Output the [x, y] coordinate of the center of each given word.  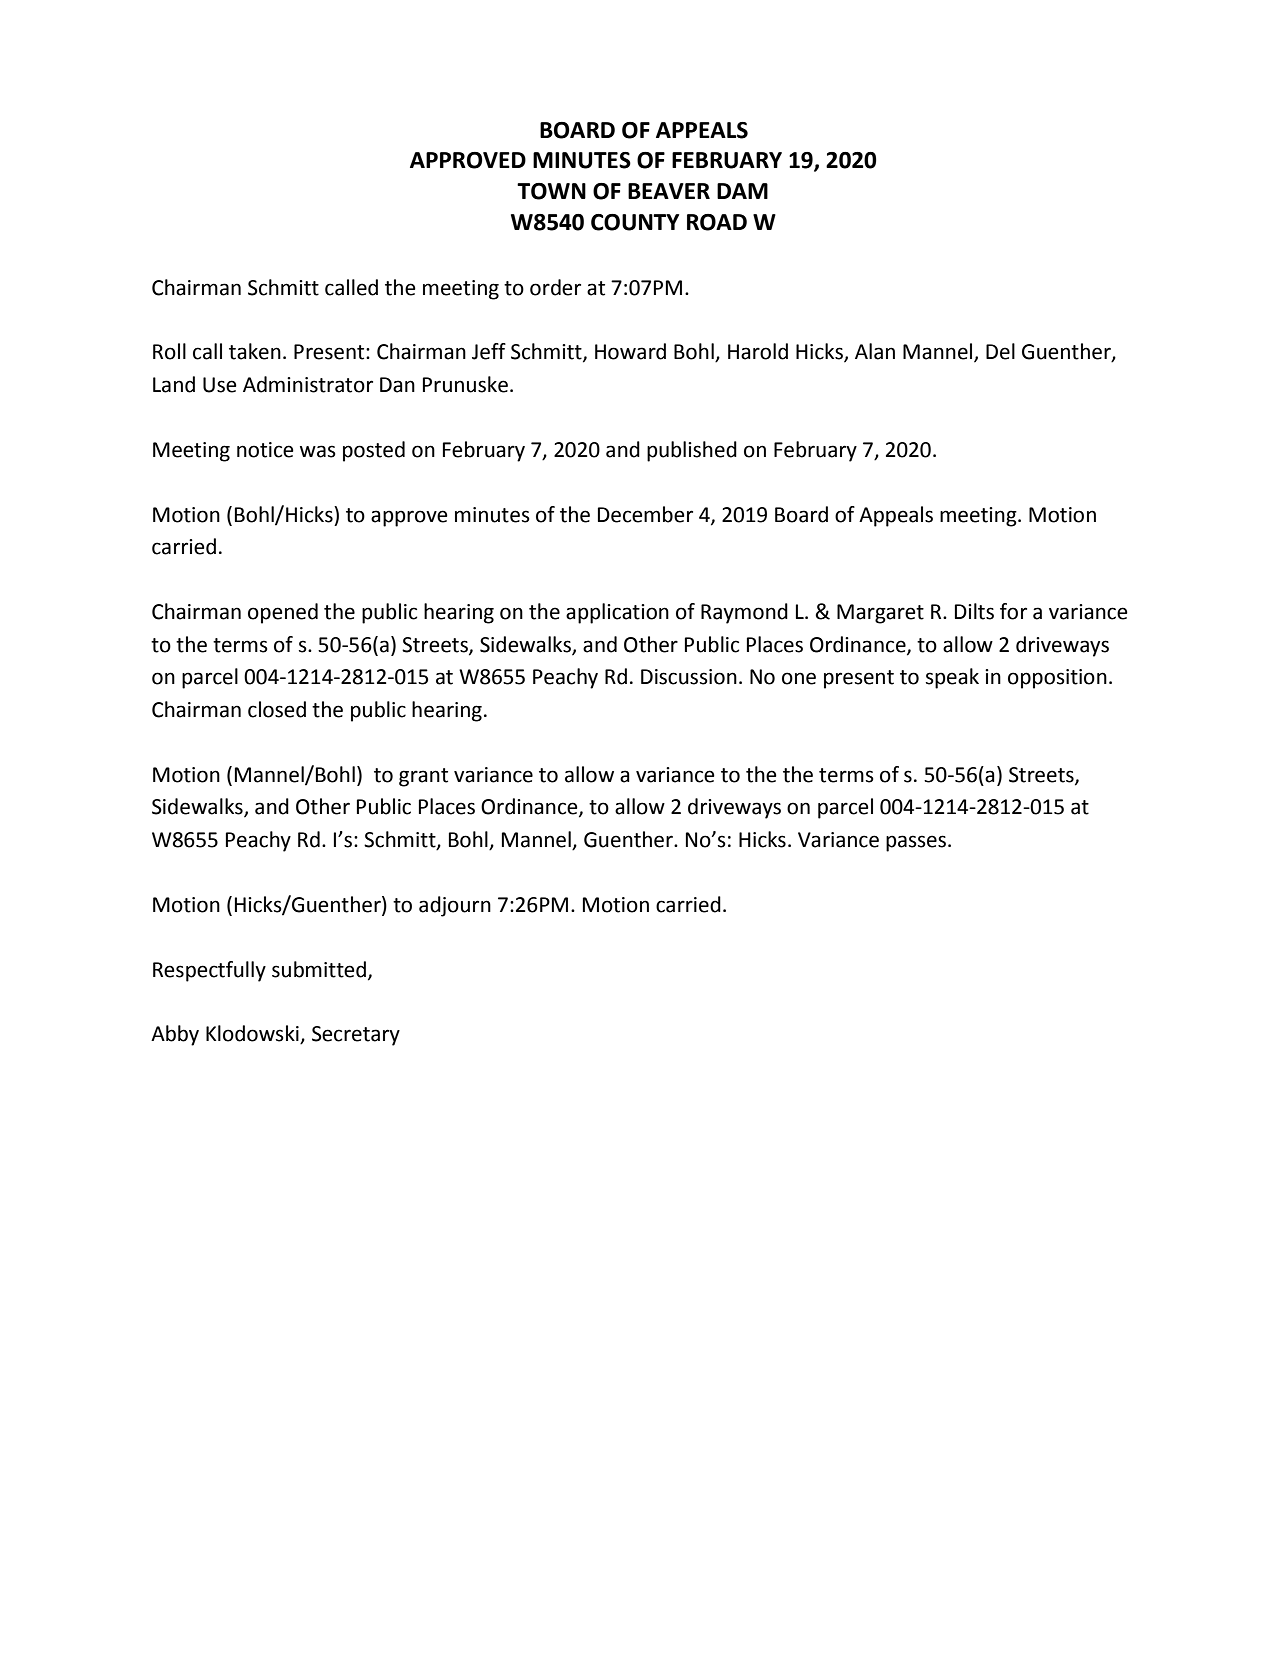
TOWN [551, 191]
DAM [742, 191]
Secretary [356, 1036]
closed [277, 709]
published [692, 451]
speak [952, 678]
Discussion [689, 677]
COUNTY [635, 222]
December [645, 514]
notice [265, 450]
